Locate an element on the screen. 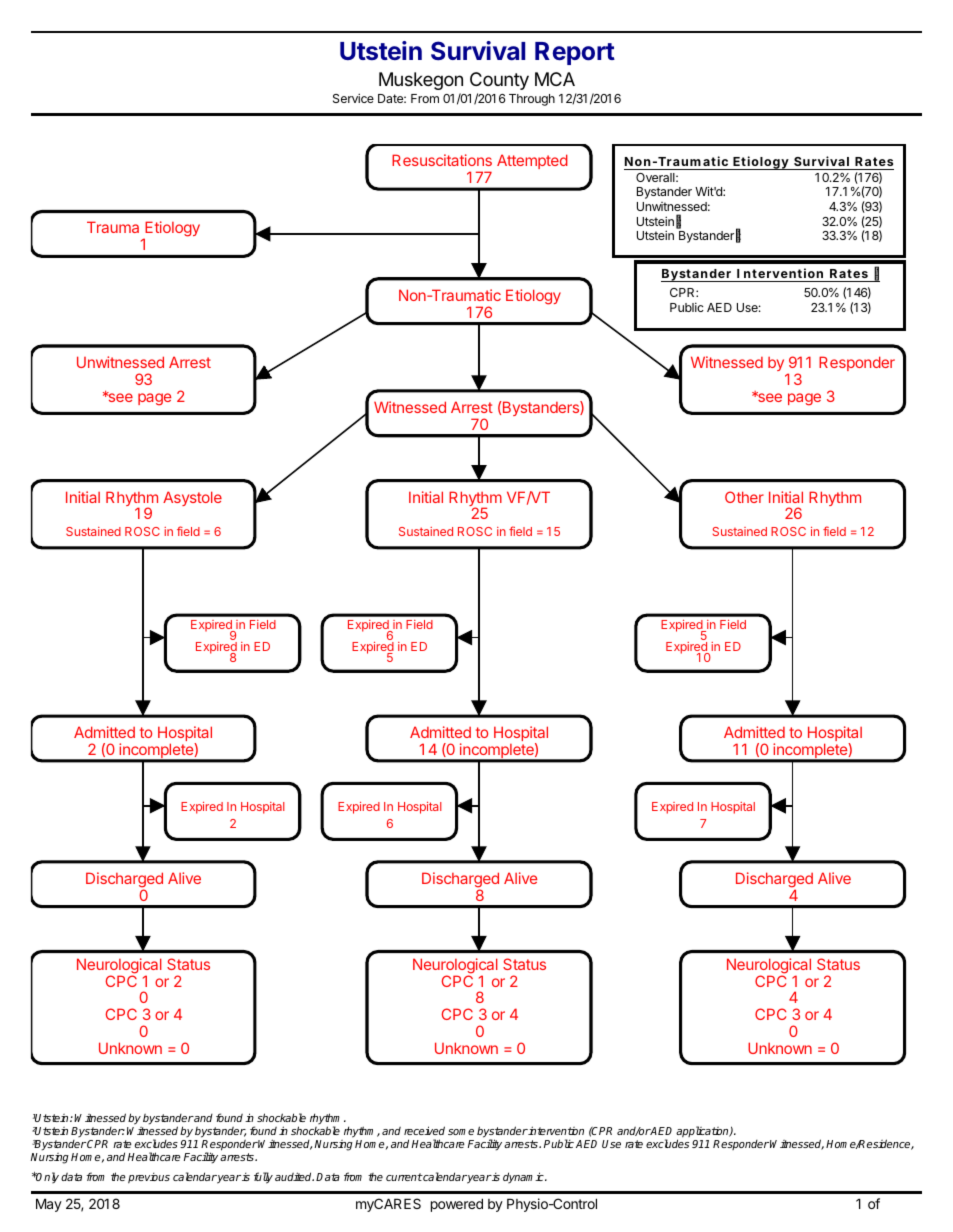  County is located at coordinates (499, 81).
